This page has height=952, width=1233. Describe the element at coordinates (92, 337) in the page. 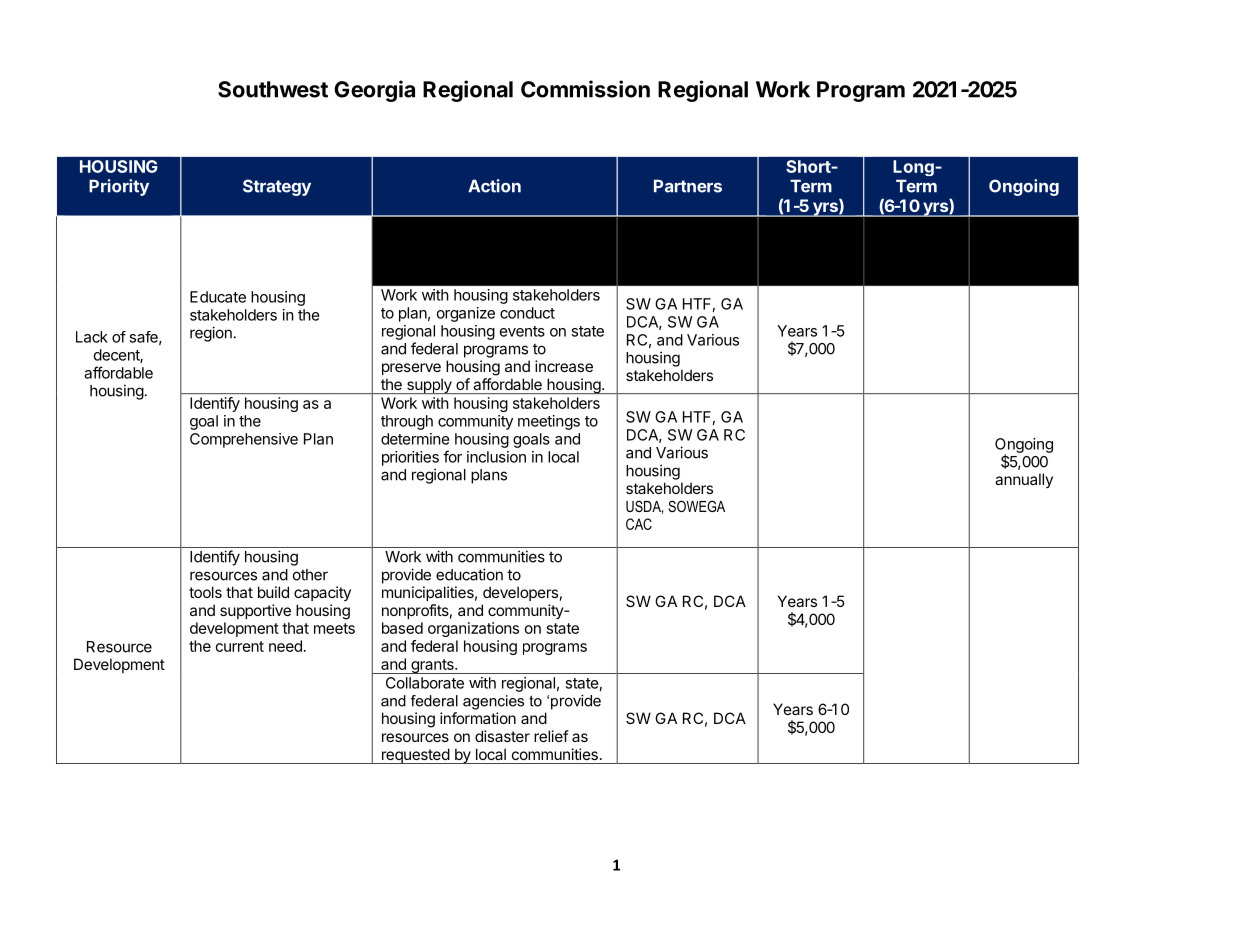

I see `Lack` at that location.
